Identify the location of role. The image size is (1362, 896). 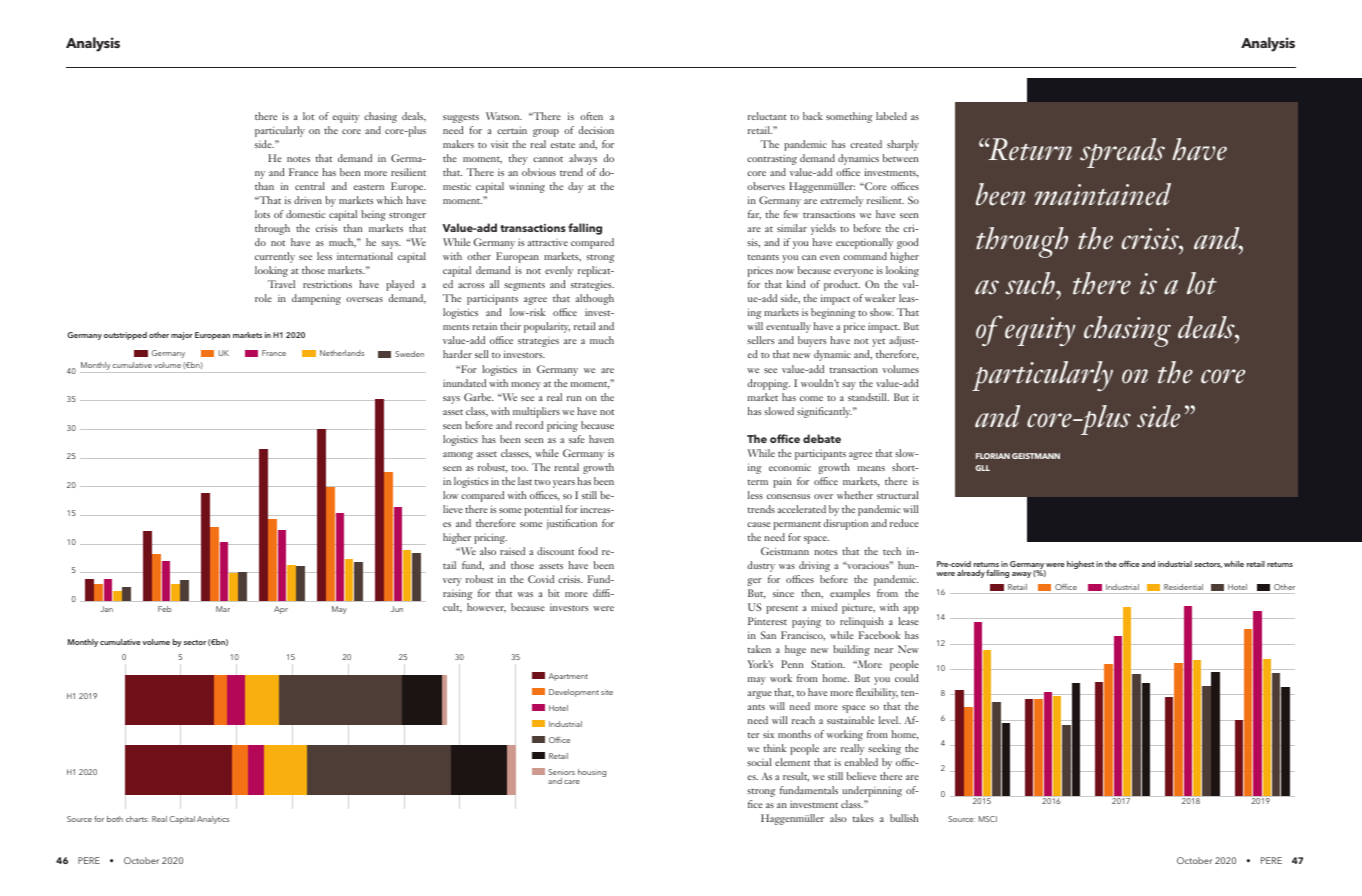
(263, 298).
